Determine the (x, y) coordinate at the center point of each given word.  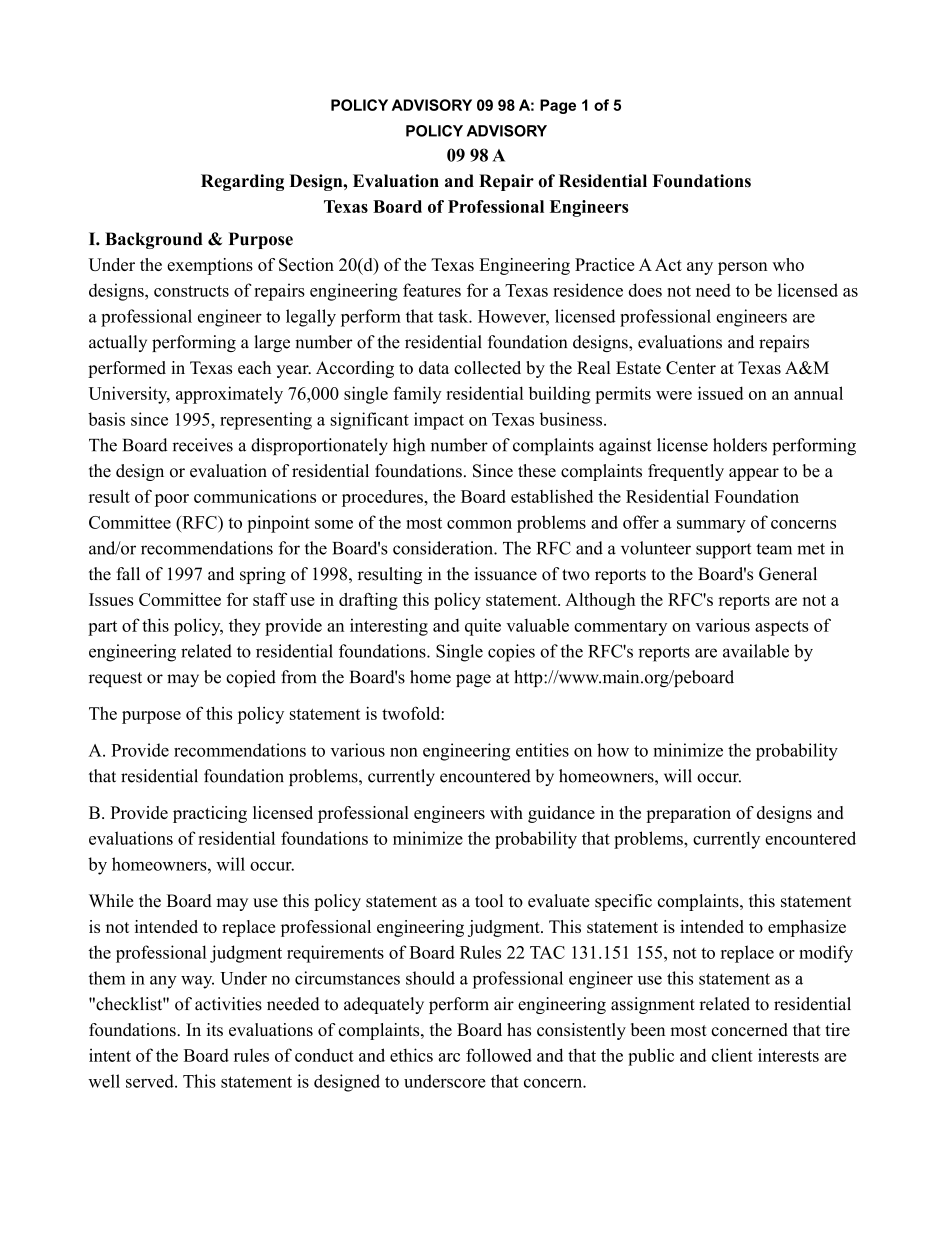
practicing (210, 814)
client (732, 1055)
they (245, 627)
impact (439, 421)
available (756, 651)
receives (202, 445)
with (506, 812)
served (151, 1081)
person (743, 268)
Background (154, 240)
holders (740, 445)
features (432, 290)
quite (483, 627)
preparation (688, 814)
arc (449, 1057)
